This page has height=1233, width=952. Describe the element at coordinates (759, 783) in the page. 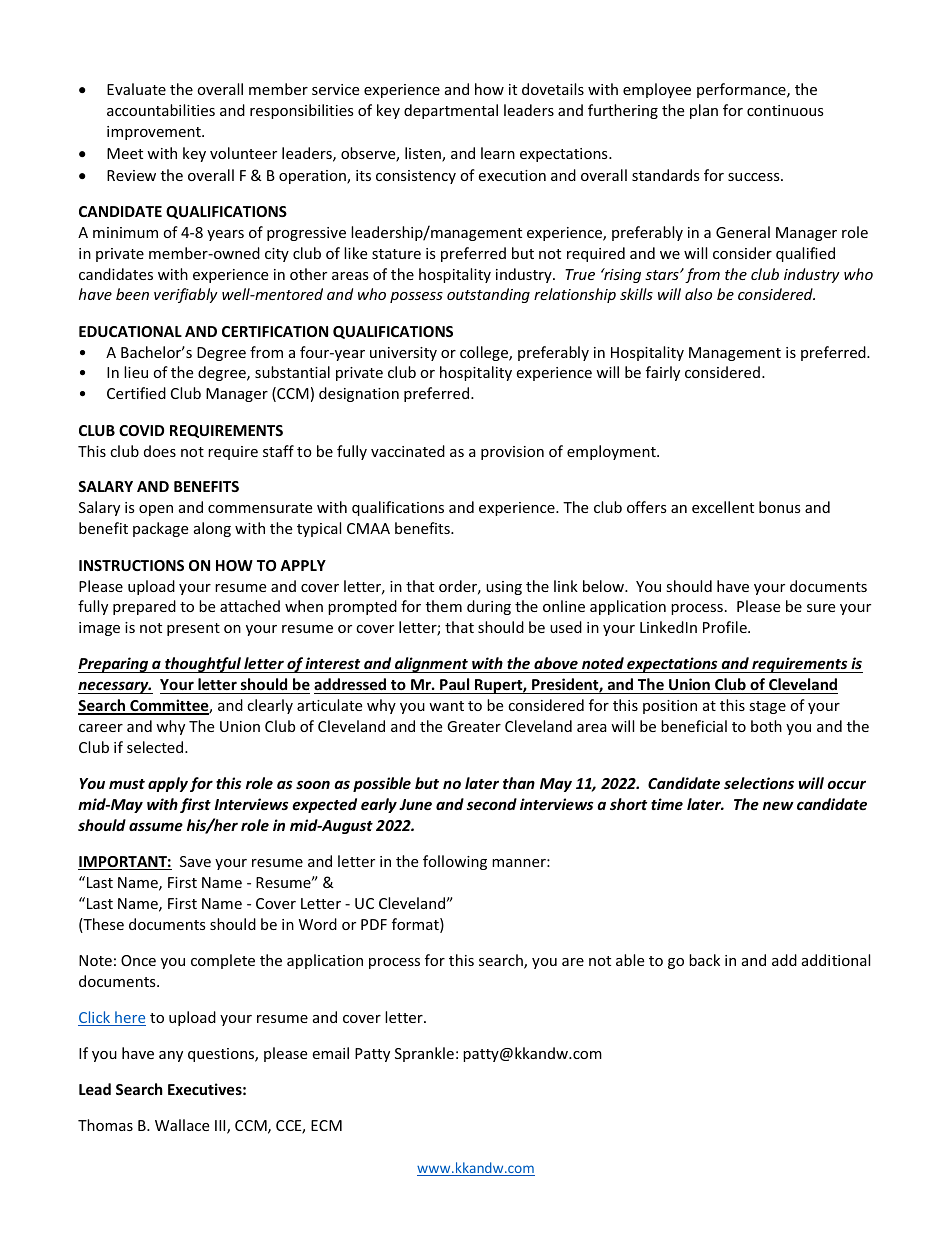

I see `selections` at that location.
